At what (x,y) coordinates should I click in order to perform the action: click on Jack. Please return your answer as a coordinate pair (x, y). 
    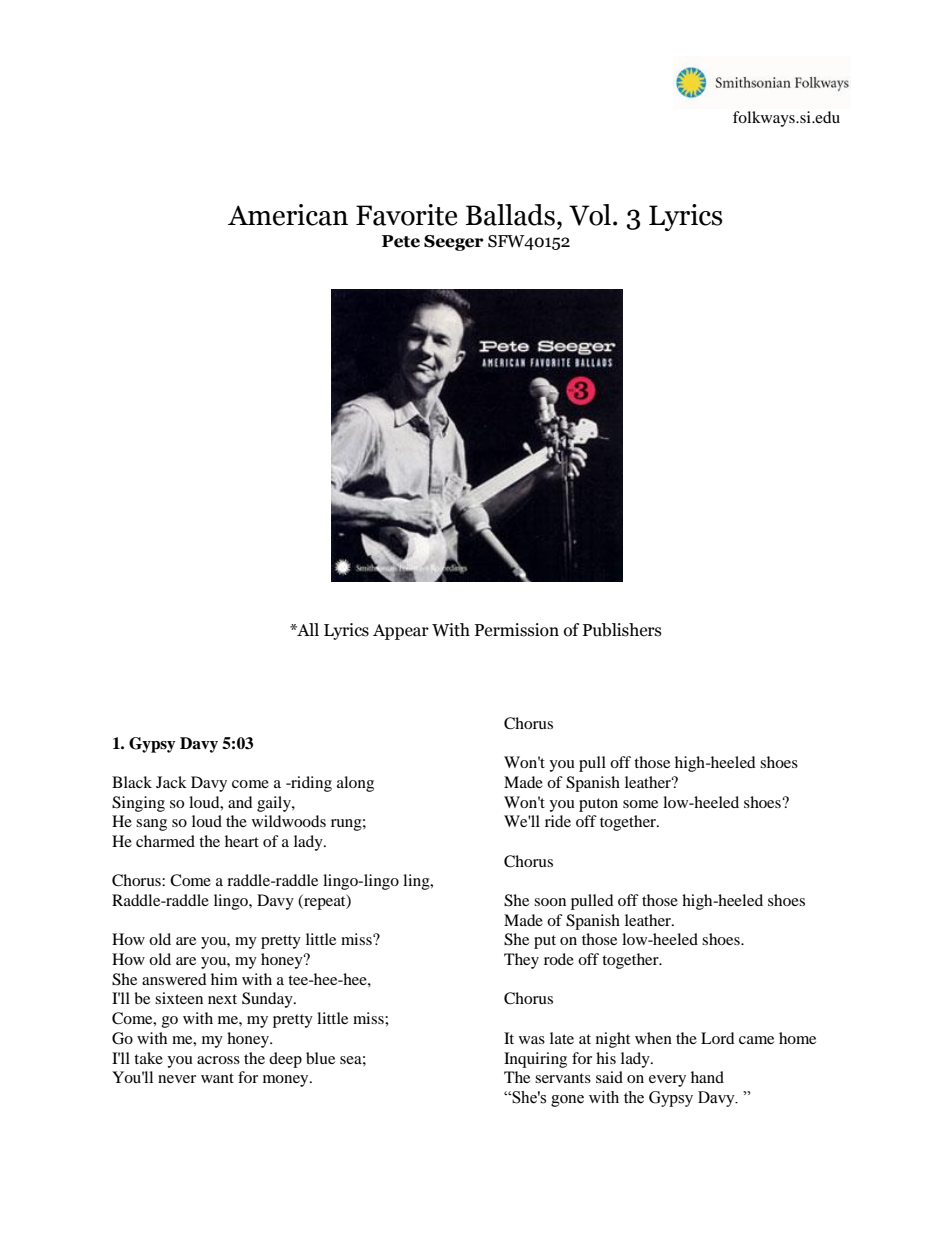
    Looking at the image, I should click on (171, 782).
